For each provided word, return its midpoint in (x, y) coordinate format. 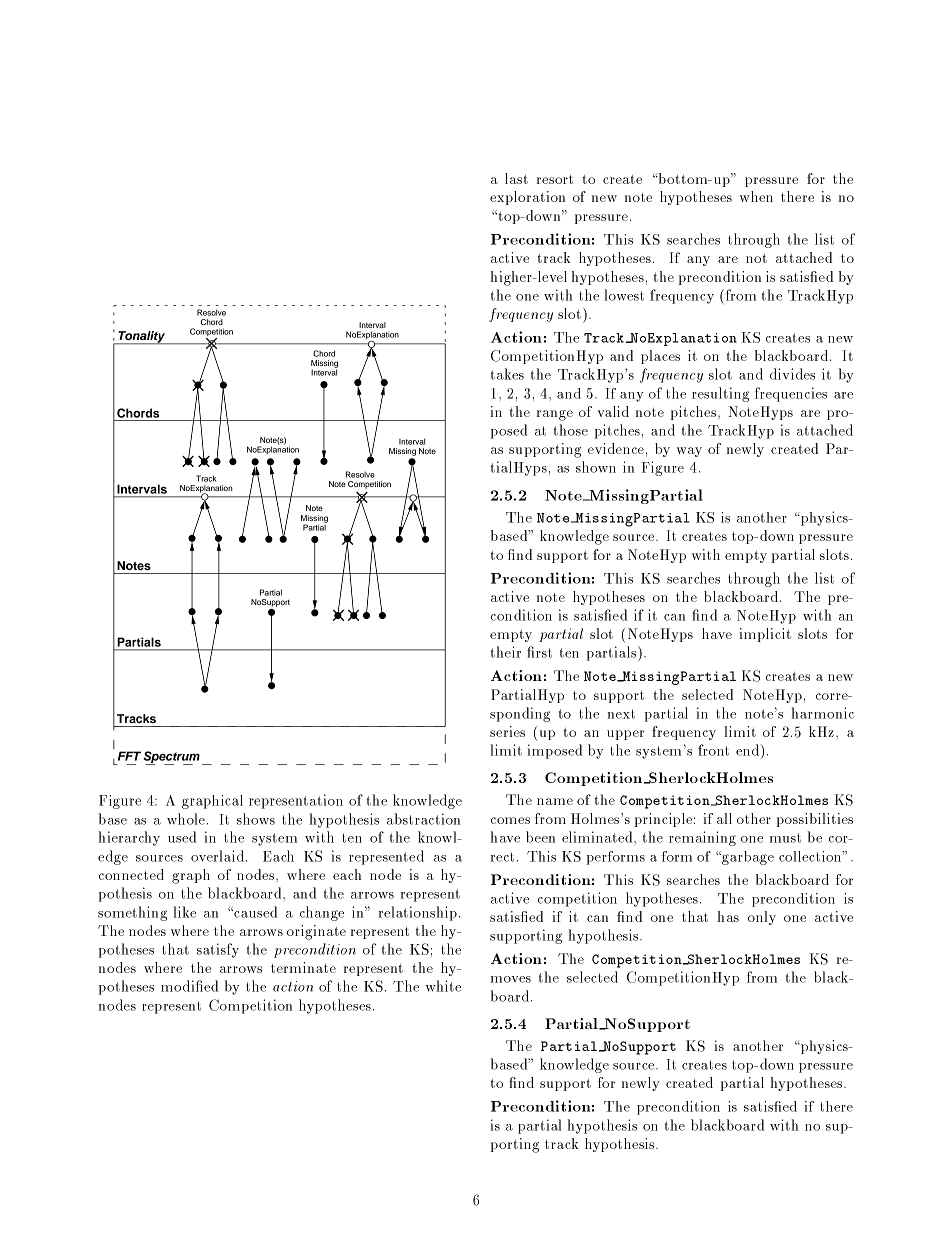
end (747, 750)
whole (186, 819)
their (506, 652)
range (555, 415)
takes (507, 374)
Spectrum (171, 758)
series (507, 731)
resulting (720, 394)
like (185, 912)
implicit (765, 635)
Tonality (141, 338)
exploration (527, 198)
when (756, 196)
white (443, 986)
